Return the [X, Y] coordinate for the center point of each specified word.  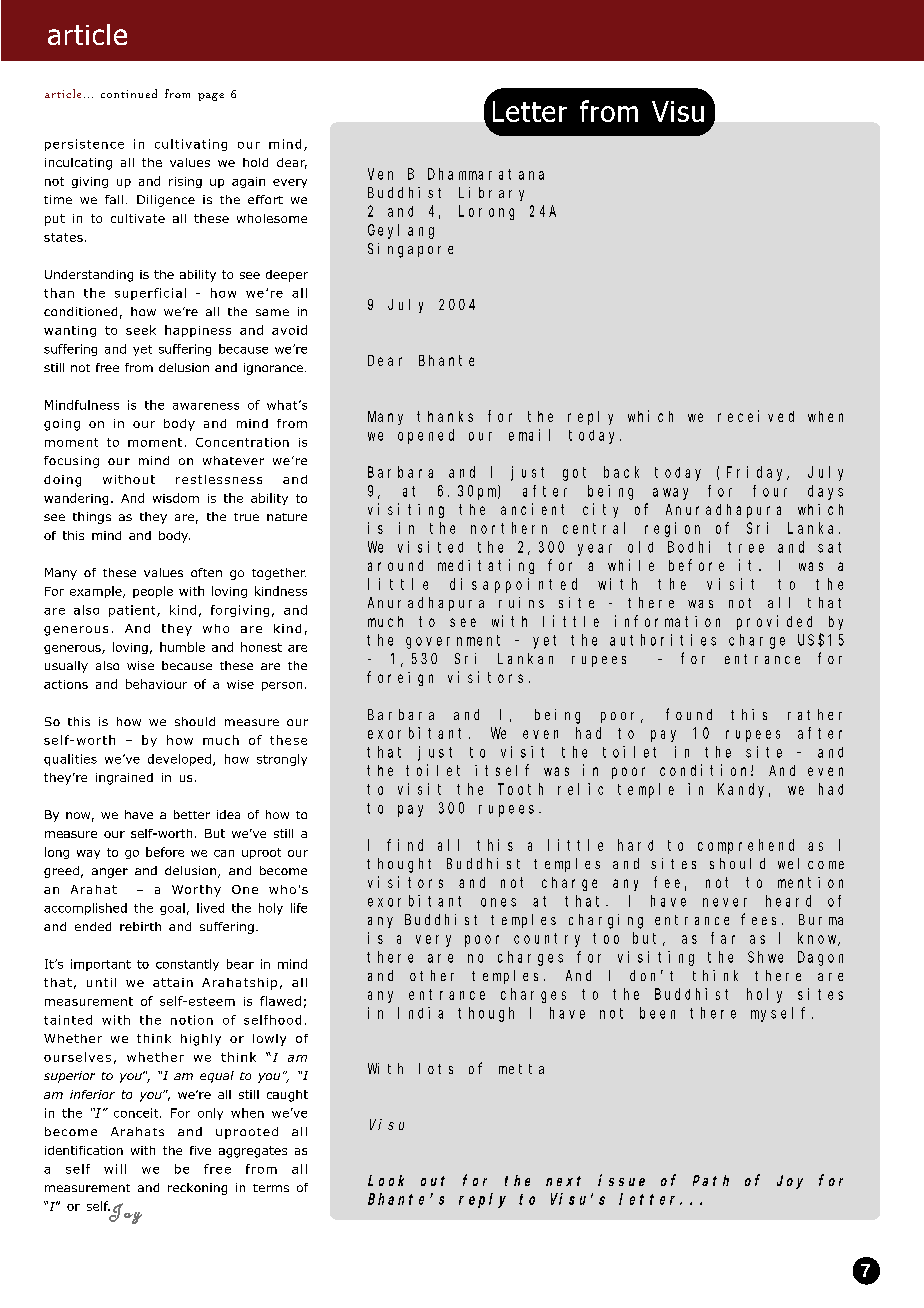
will [115, 1169]
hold [255, 162]
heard [788, 901]
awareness [206, 406]
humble [182, 647]
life [299, 908]
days [825, 492]
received [756, 416]
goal [172, 909]
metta [521, 1069]
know [818, 939]
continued [129, 93]
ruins [521, 602]
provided [774, 622]
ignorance [273, 369]
